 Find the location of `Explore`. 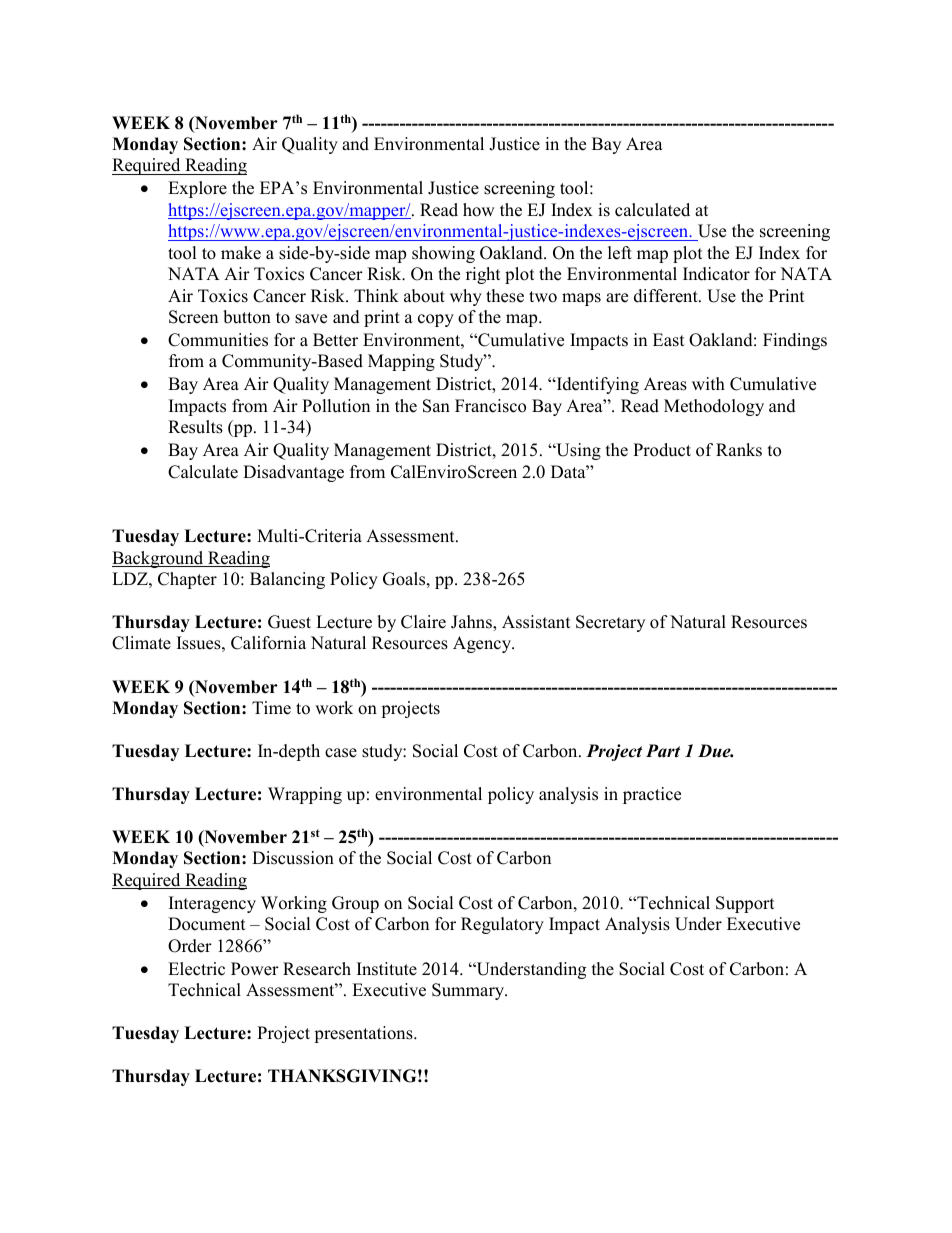

Explore is located at coordinates (197, 189).
